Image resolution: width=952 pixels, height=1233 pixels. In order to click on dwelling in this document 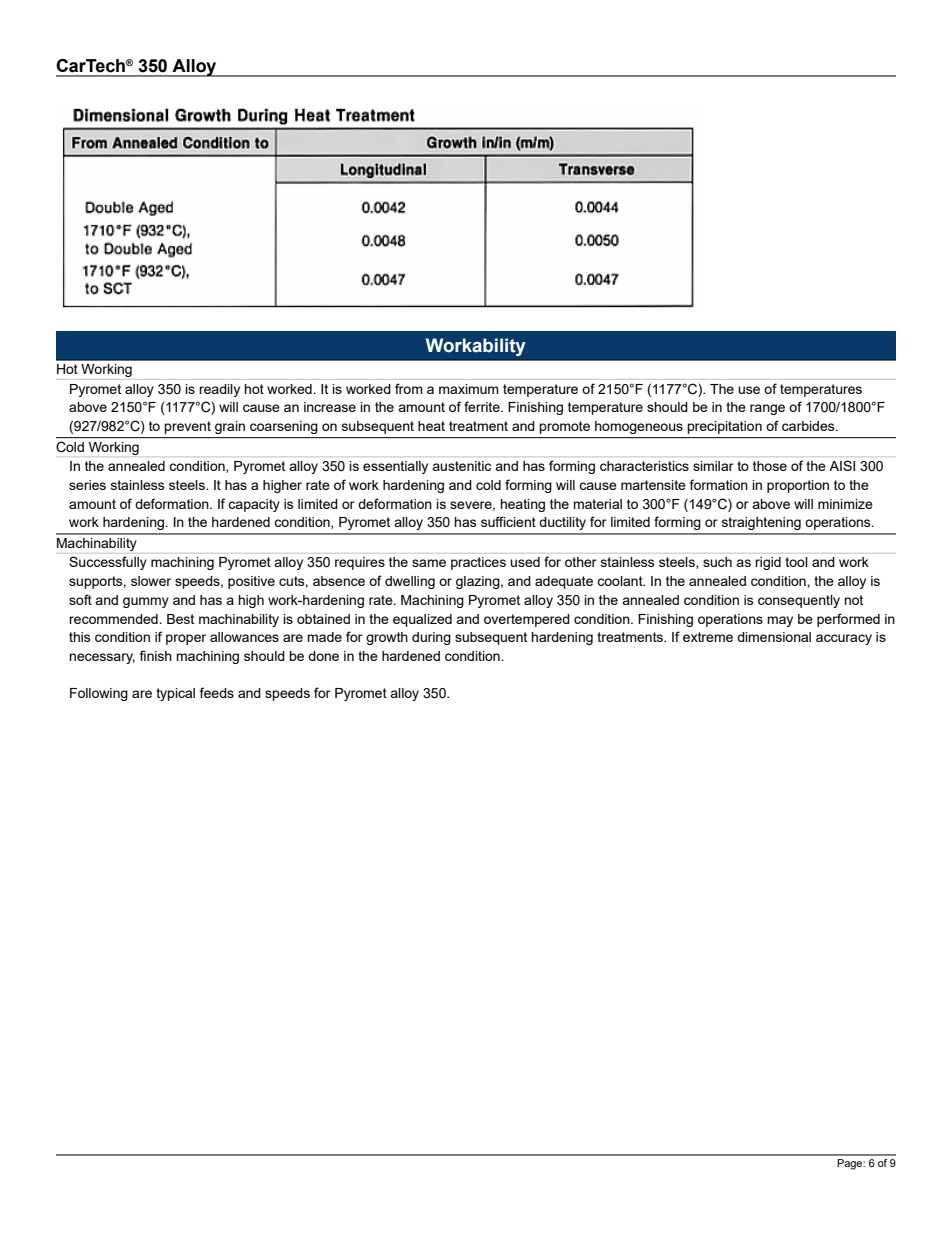, I will do `click(410, 582)`.
